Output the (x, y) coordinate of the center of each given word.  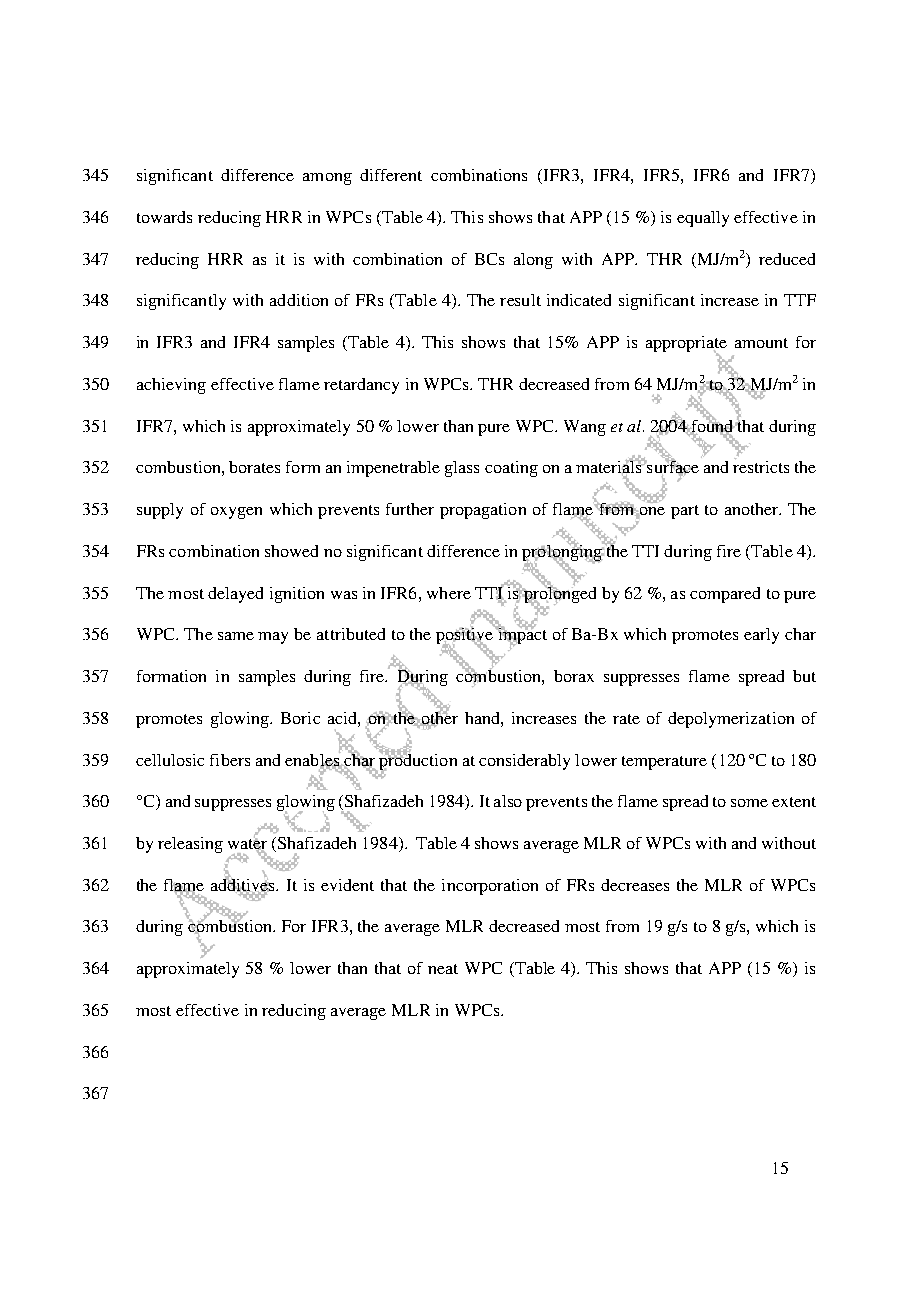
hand (483, 718)
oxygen (236, 513)
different (391, 175)
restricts (761, 467)
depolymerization (731, 720)
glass (462, 469)
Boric (300, 718)
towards (164, 217)
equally (703, 219)
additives (244, 884)
